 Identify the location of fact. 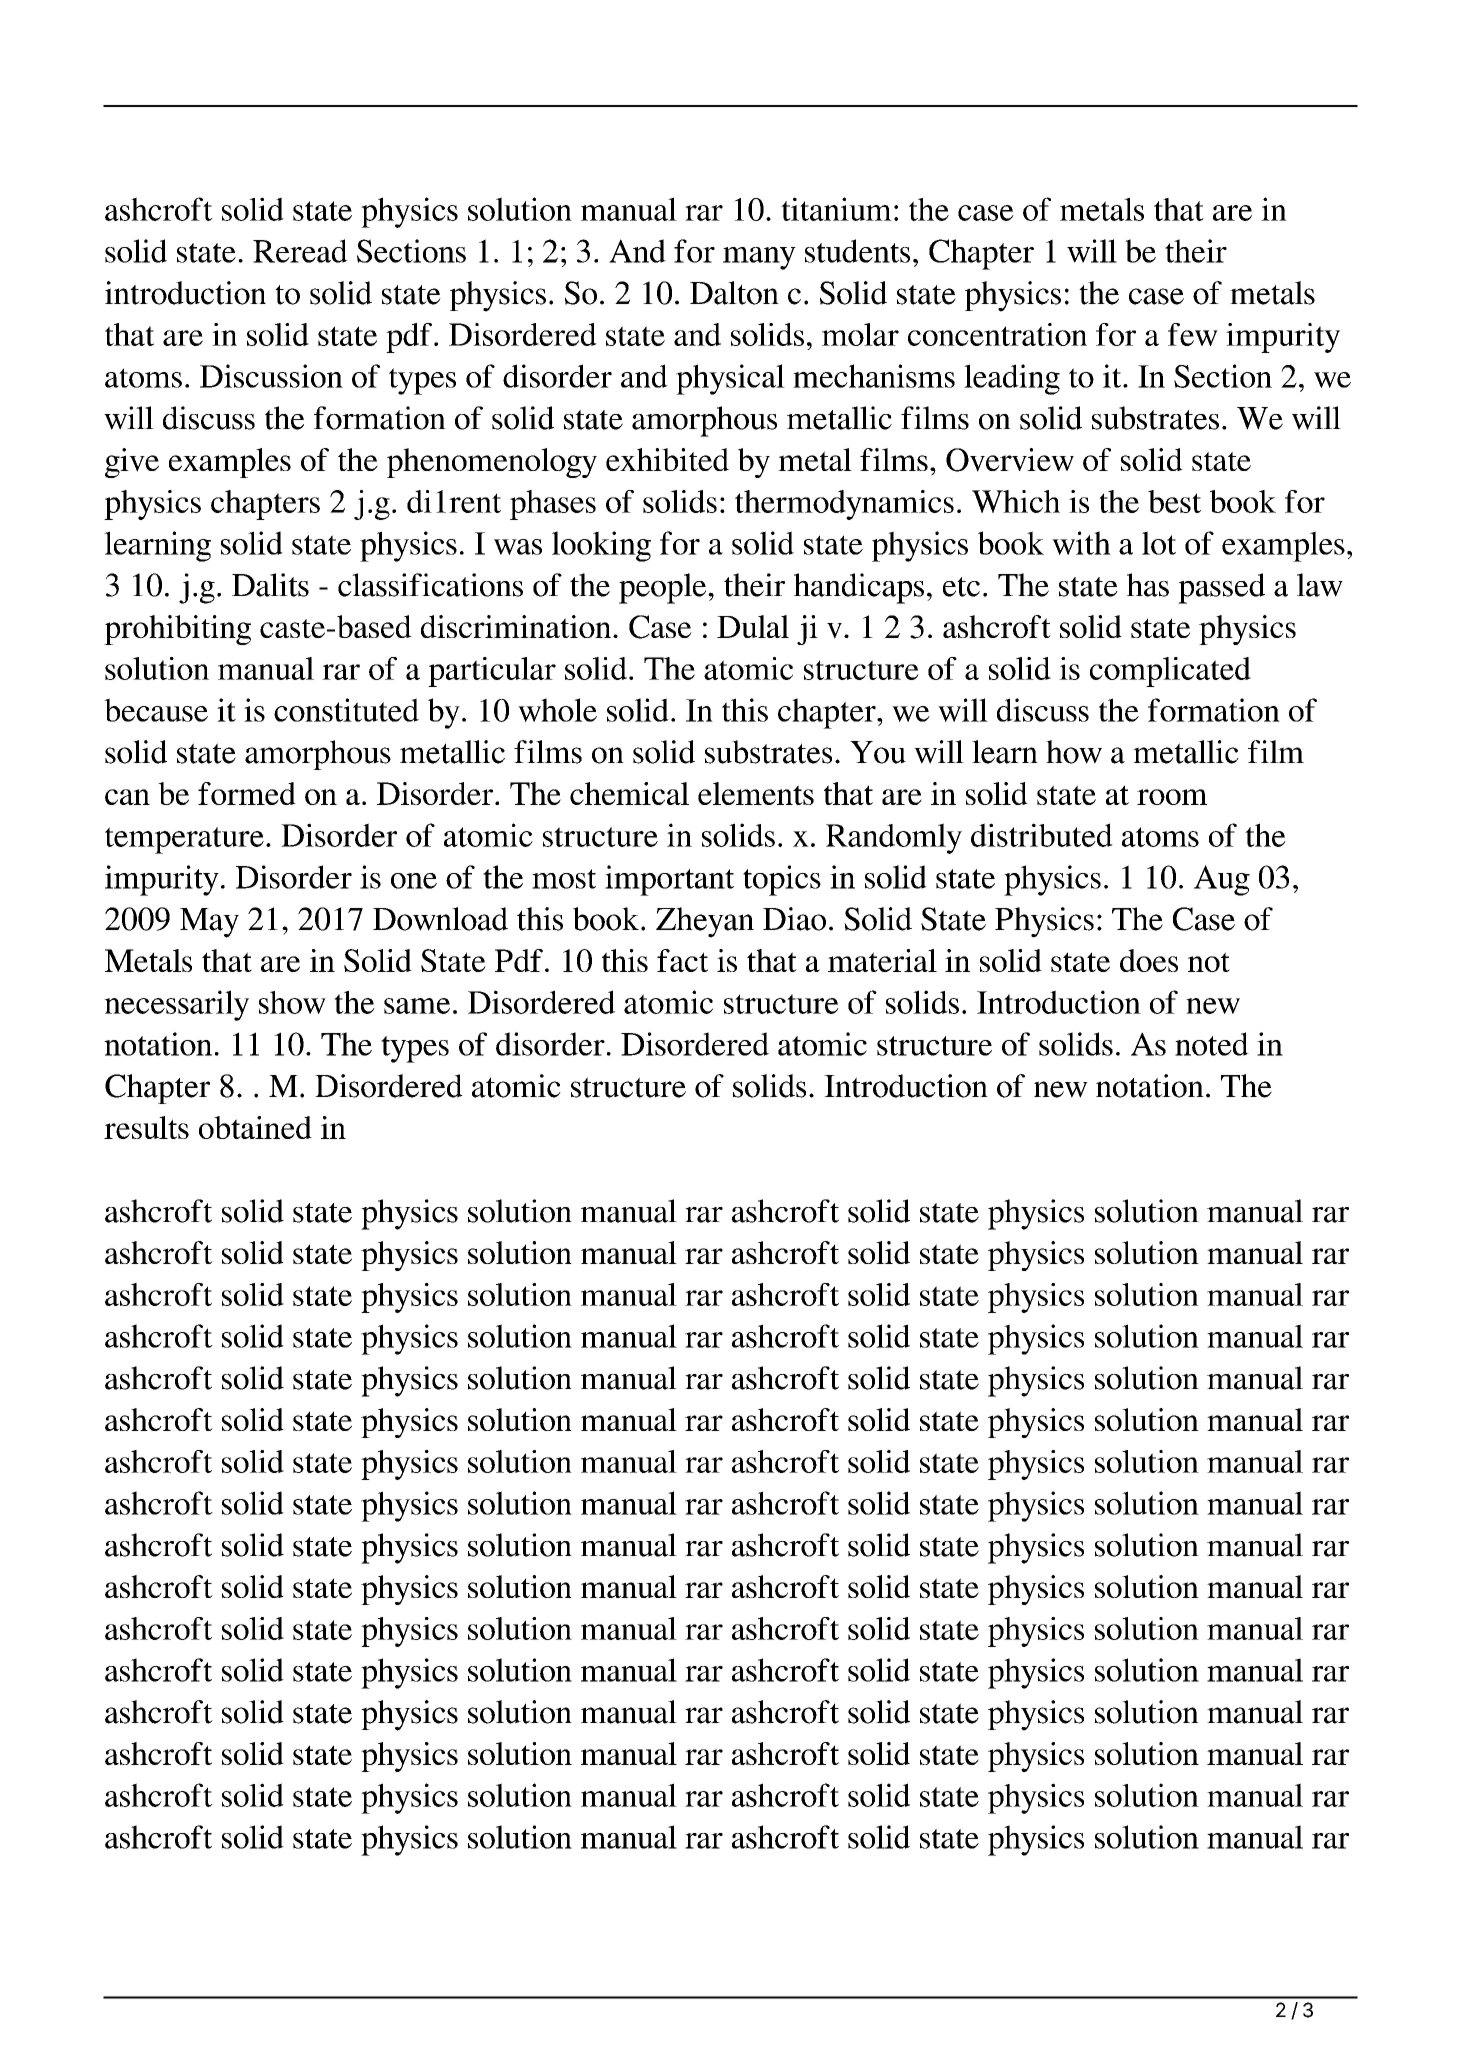
(682, 960).
